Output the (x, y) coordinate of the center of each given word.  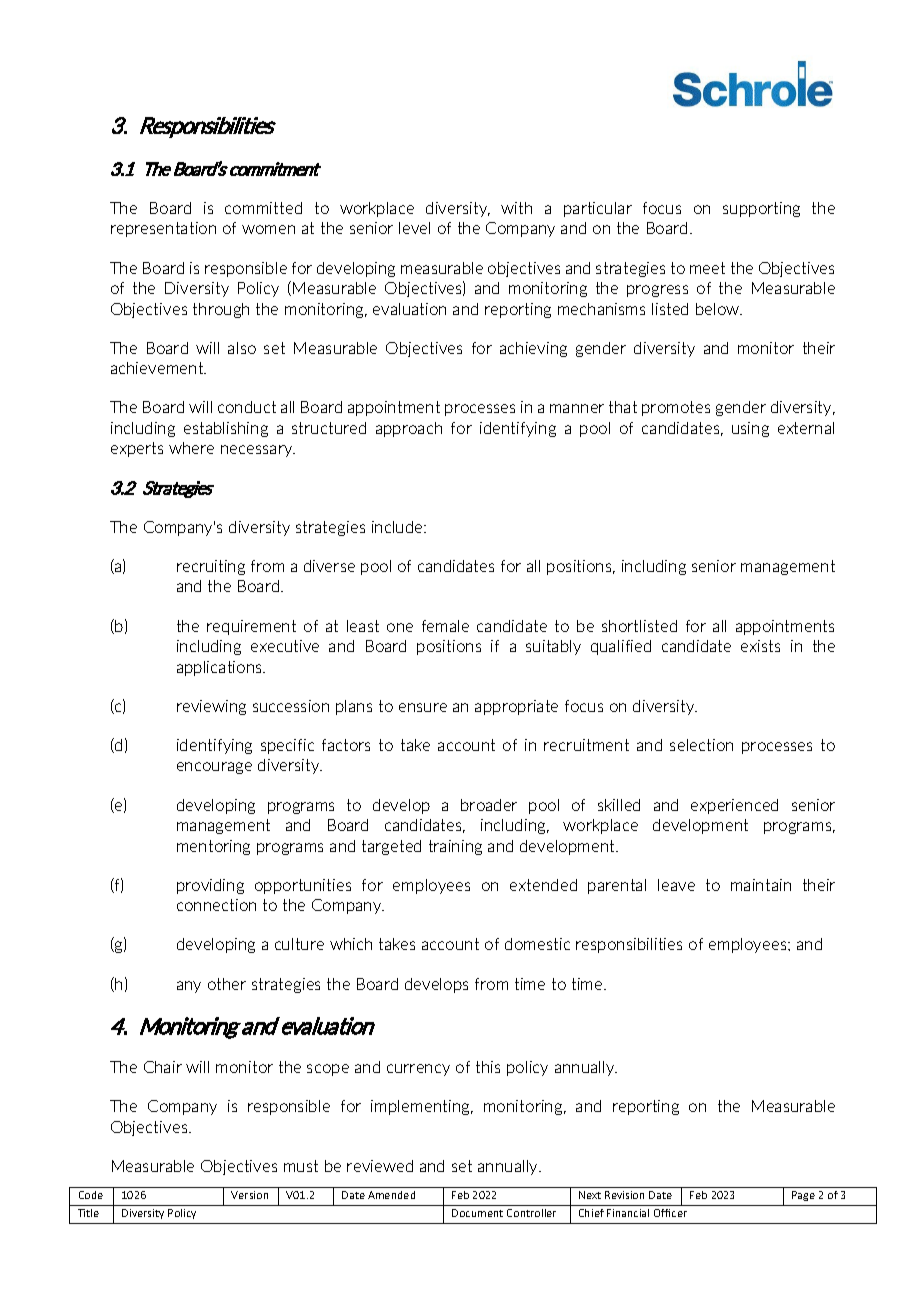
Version (249, 1195)
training (455, 847)
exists (760, 646)
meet (707, 268)
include (398, 527)
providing (210, 886)
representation (163, 229)
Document (477, 1213)
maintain (761, 885)
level (414, 228)
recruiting (211, 567)
